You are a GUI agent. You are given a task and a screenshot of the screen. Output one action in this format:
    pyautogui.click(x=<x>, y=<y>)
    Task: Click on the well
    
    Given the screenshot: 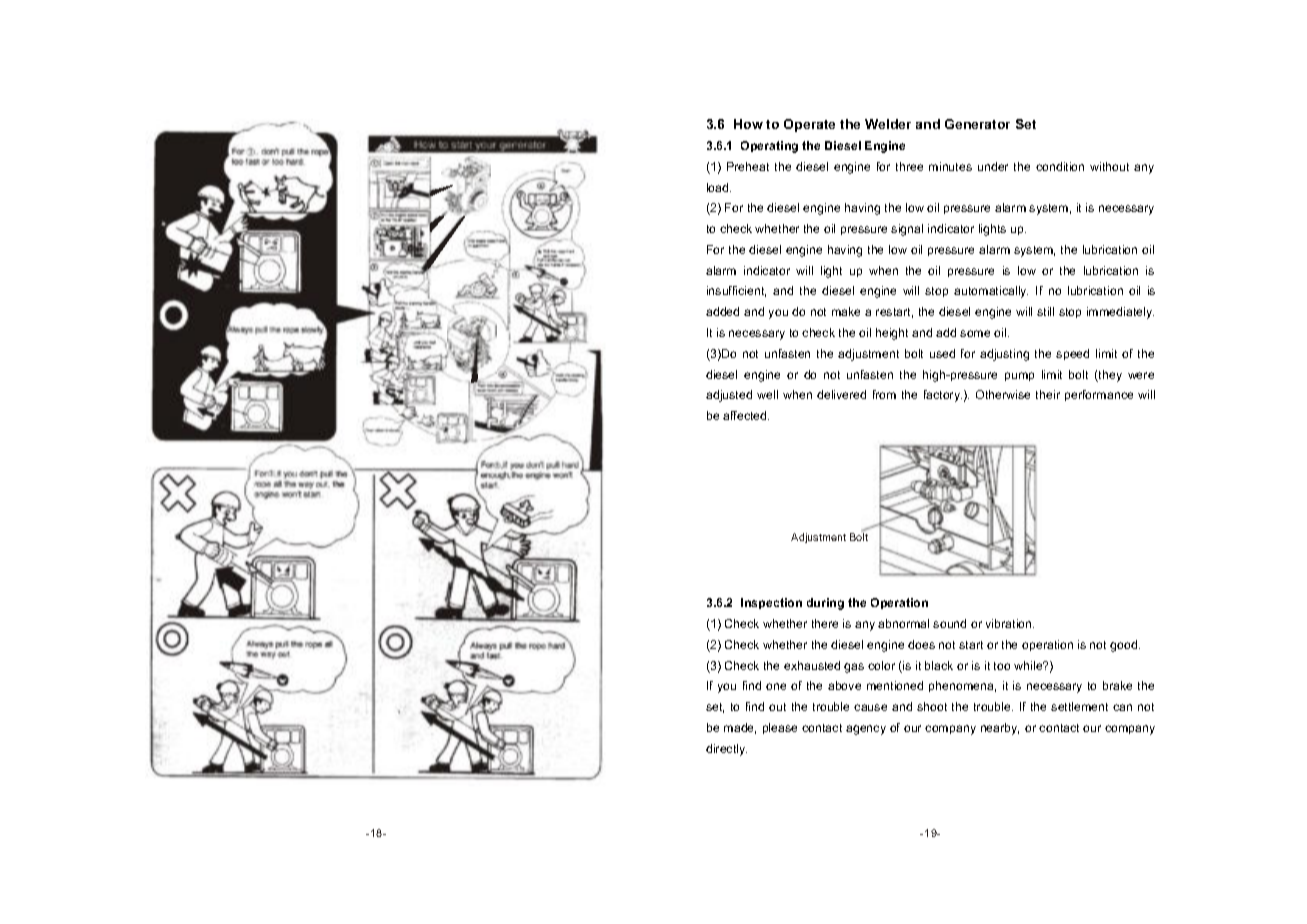 What is the action you would take?
    pyautogui.click(x=767, y=394)
